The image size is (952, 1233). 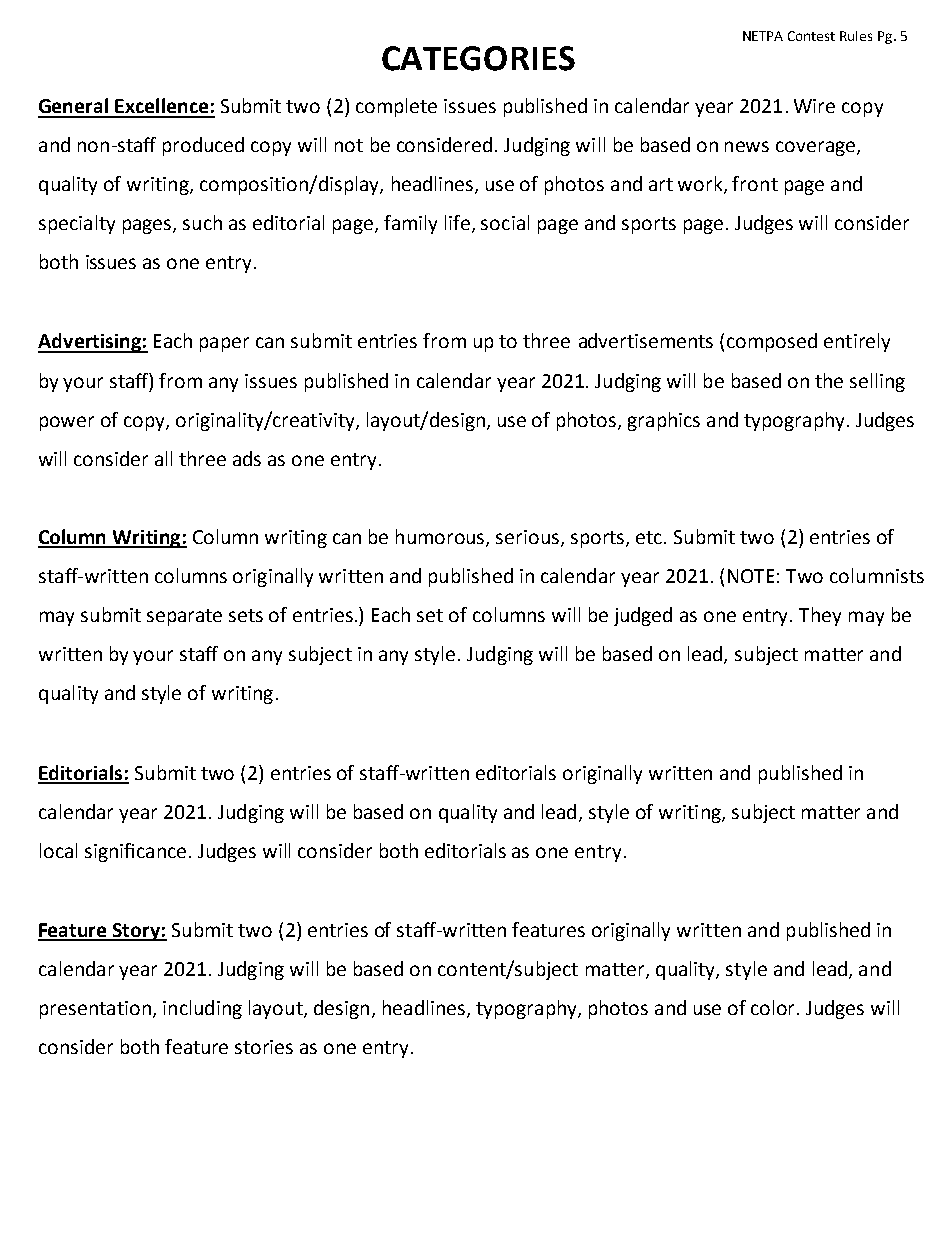 I want to click on serious, so click(x=527, y=537).
